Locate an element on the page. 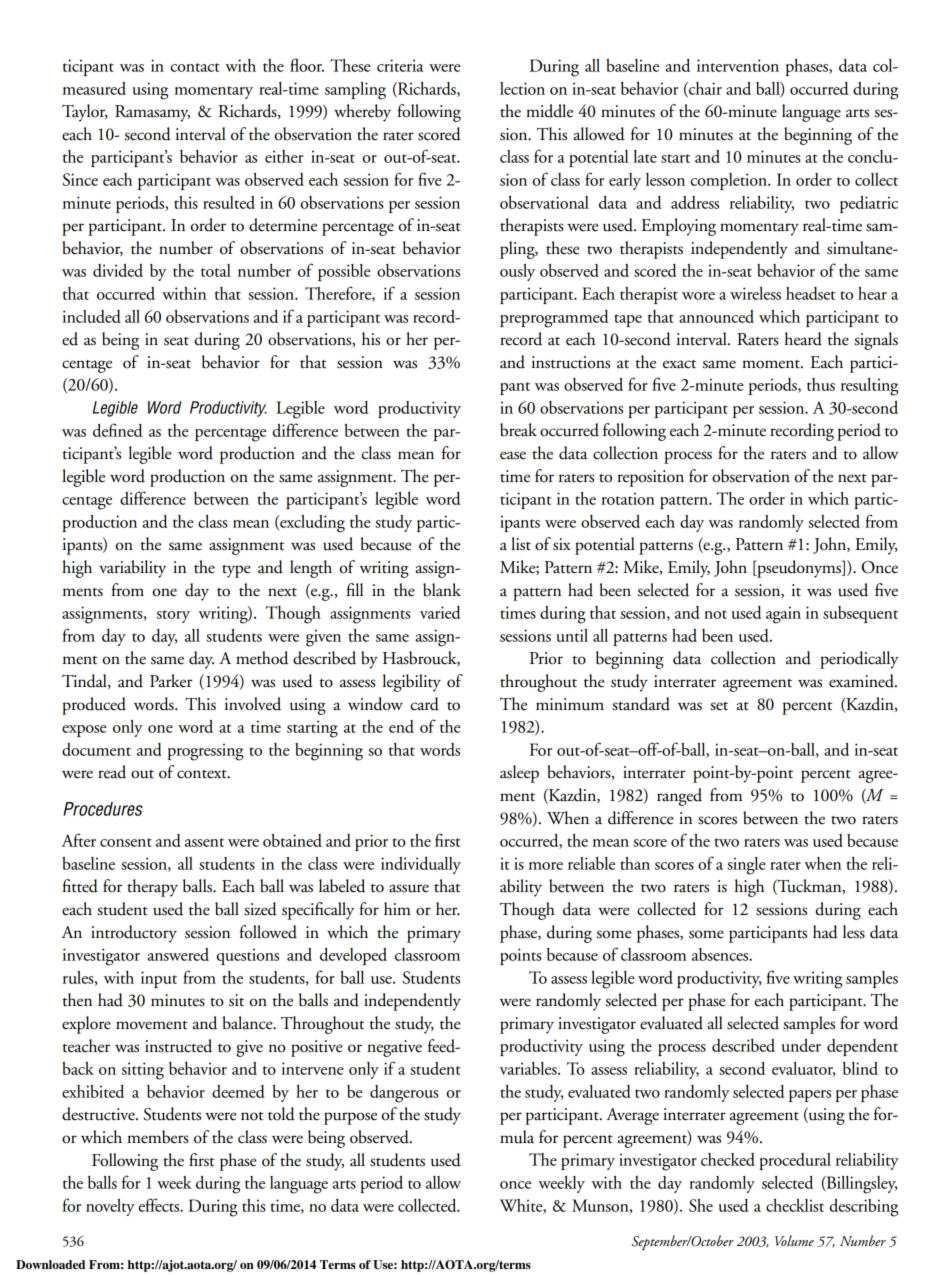 The image size is (952, 1275). consent is located at coordinates (126, 842).
